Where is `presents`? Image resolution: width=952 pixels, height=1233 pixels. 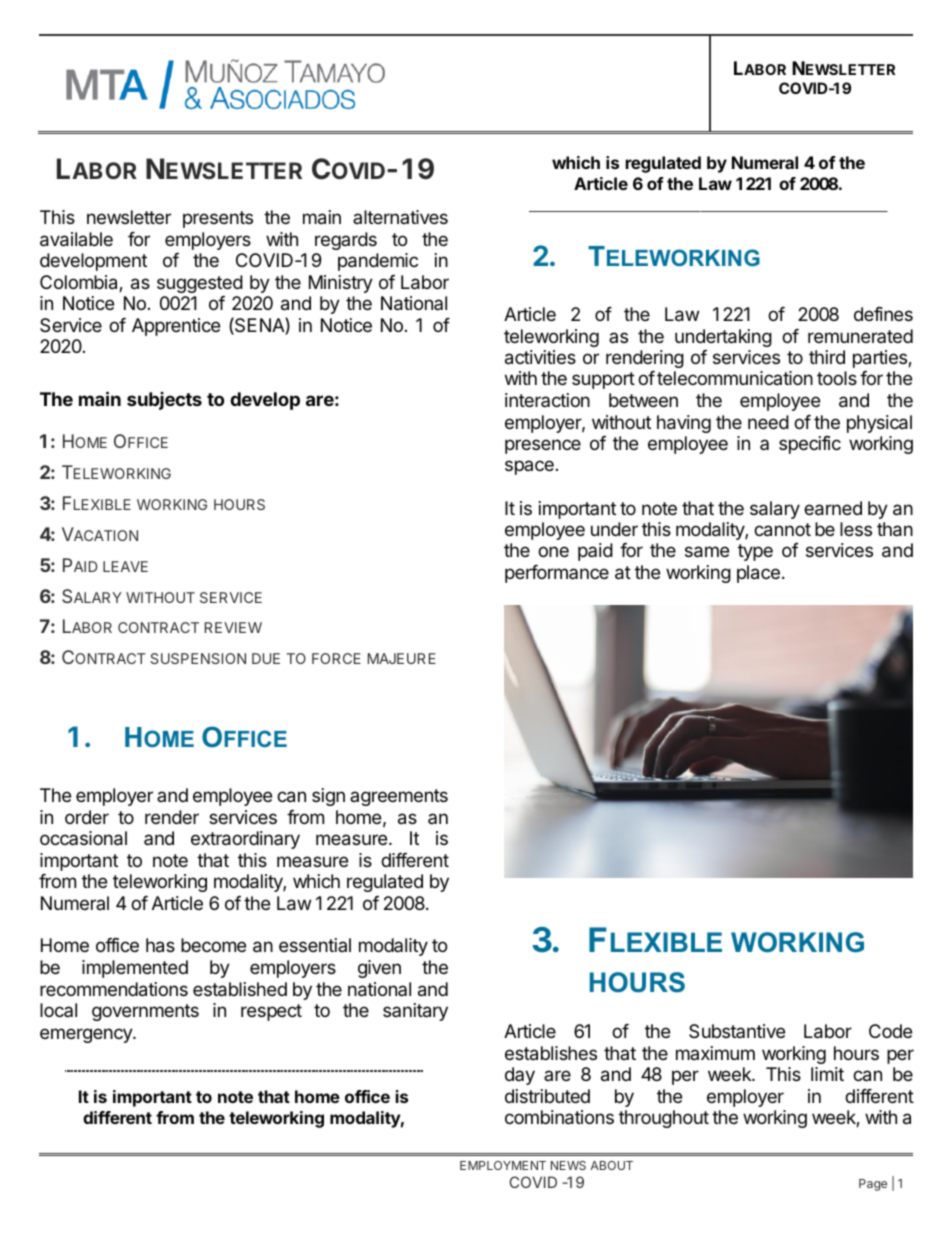 presents is located at coordinates (218, 219).
